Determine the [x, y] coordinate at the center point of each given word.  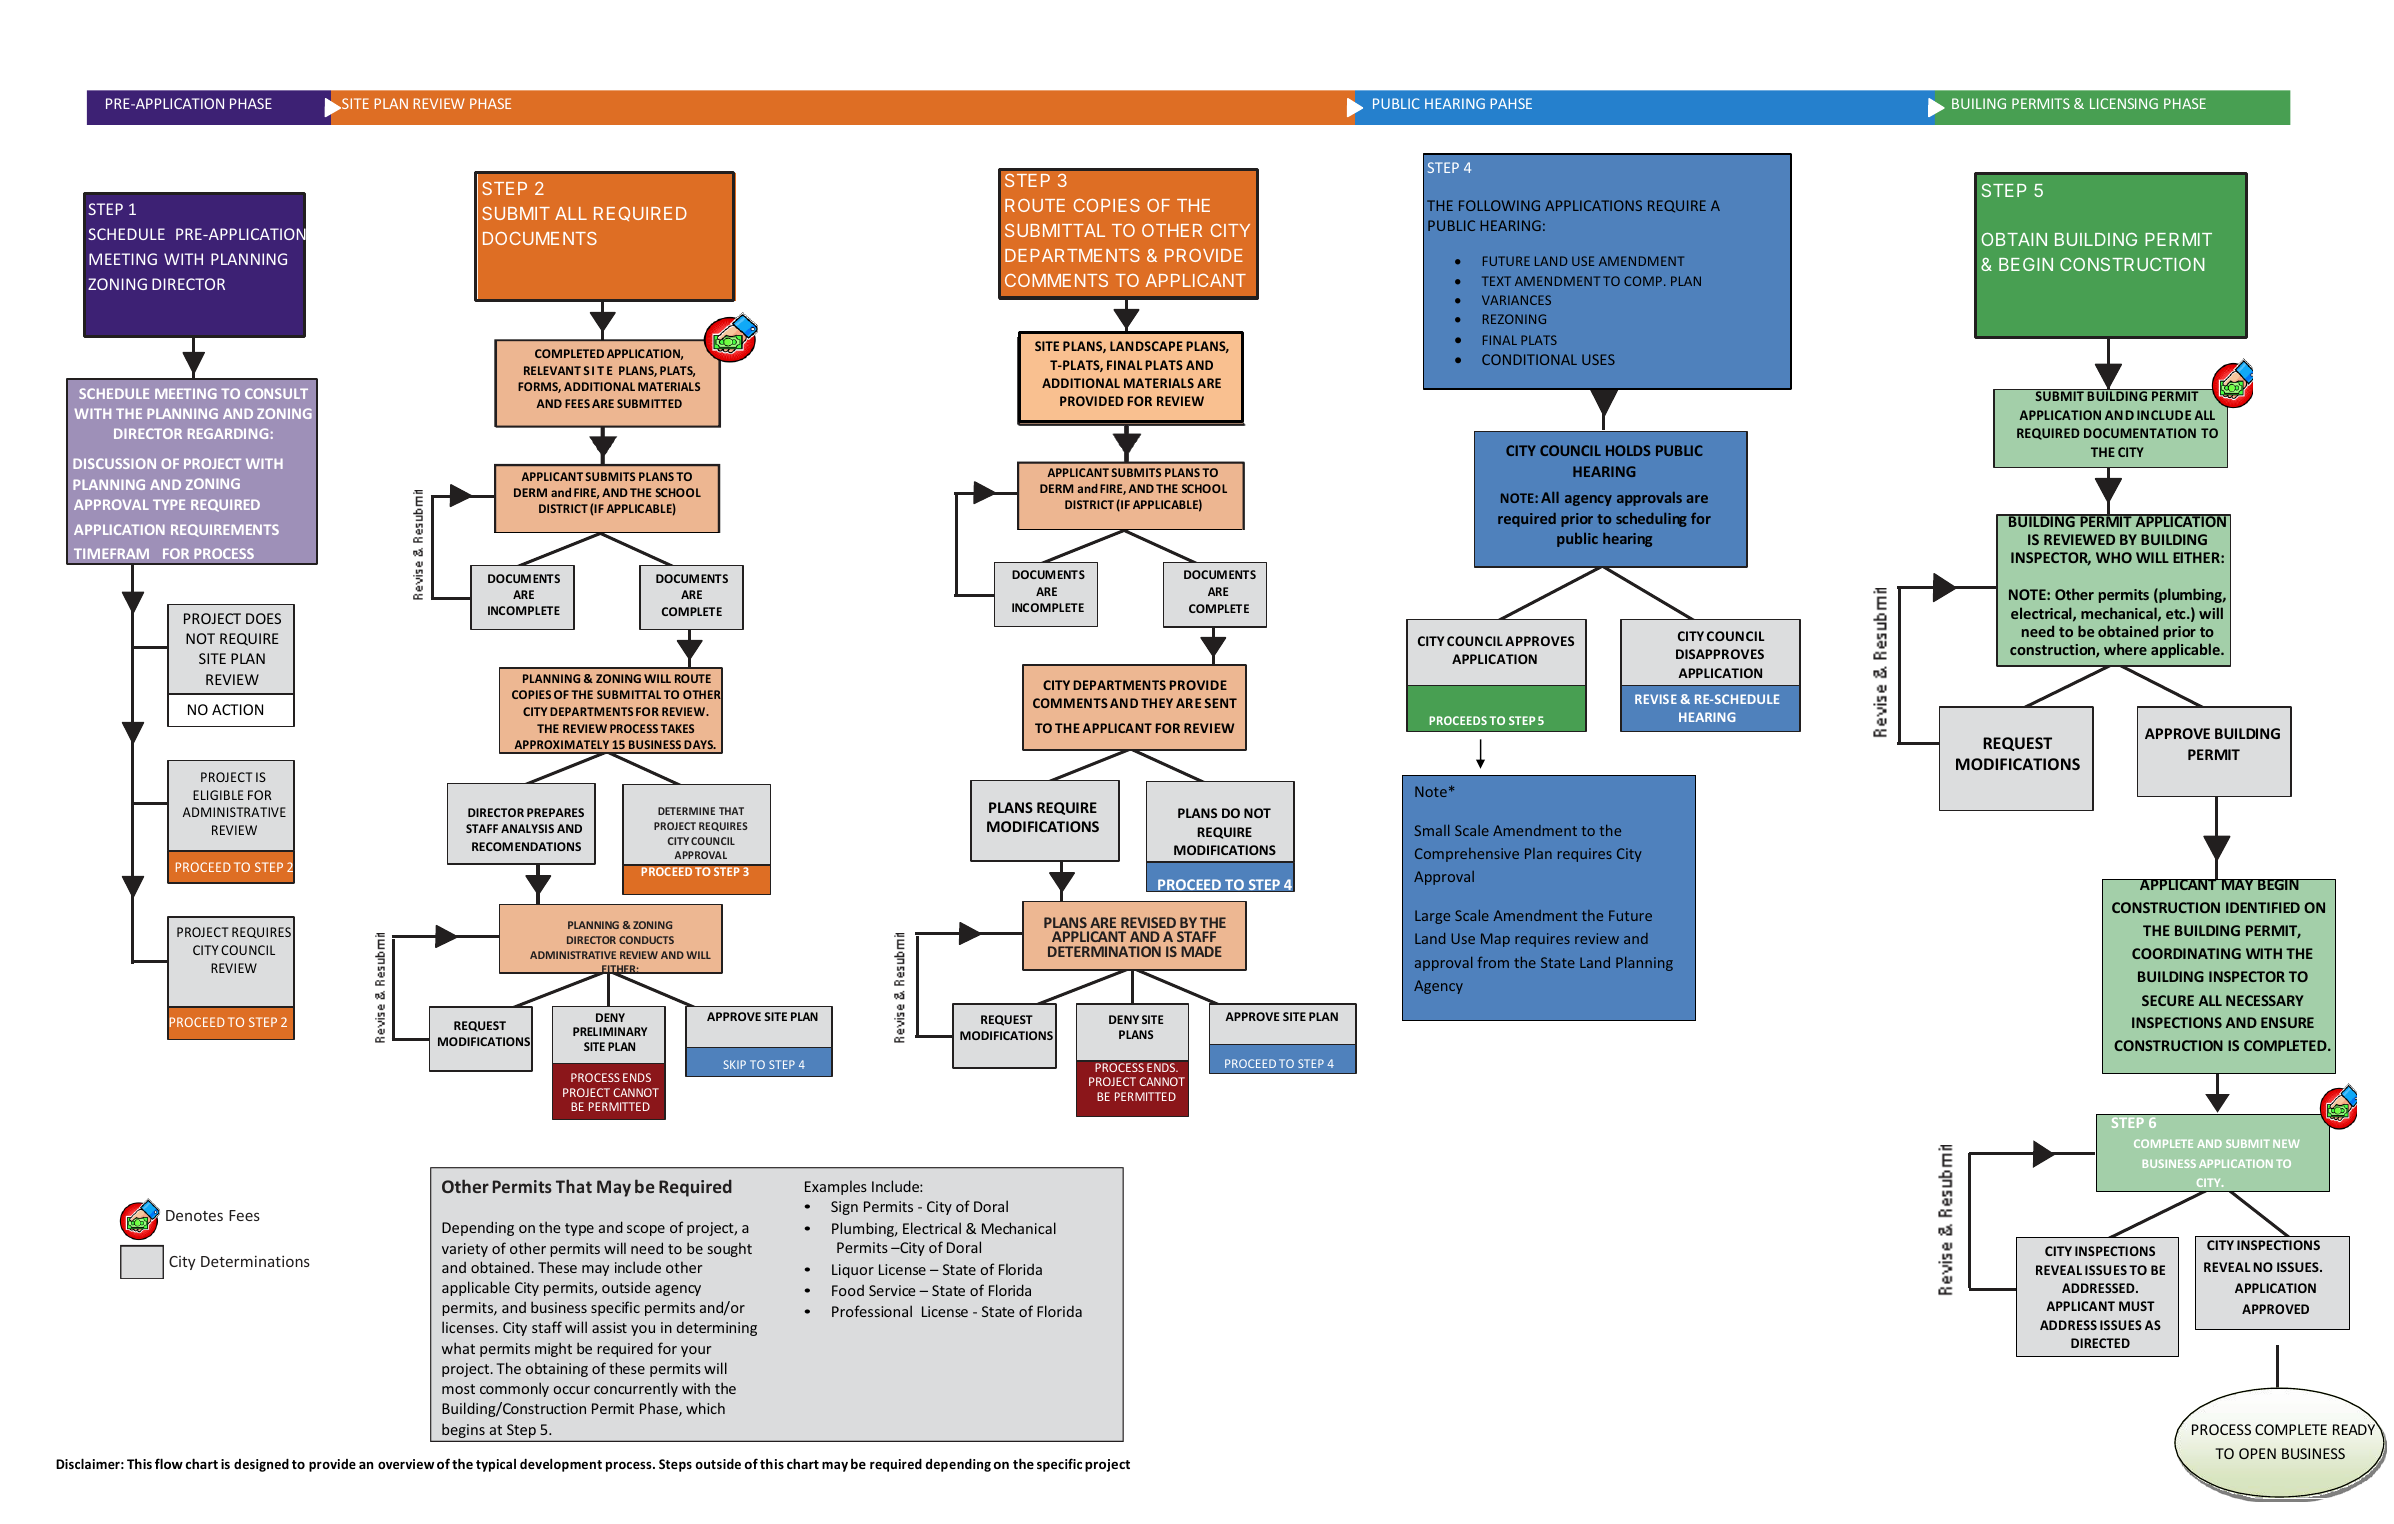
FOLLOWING [1499, 205]
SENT [1220, 703]
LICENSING [2124, 103]
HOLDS [1628, 450]
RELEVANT [552, 370]
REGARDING [228, 433]
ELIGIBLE [218, 795]
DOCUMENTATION [2140, 433]
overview [406, 1464]
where [2125, 649]
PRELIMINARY [610, 1031]
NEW [2286, 1144]
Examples [836, 1187]
